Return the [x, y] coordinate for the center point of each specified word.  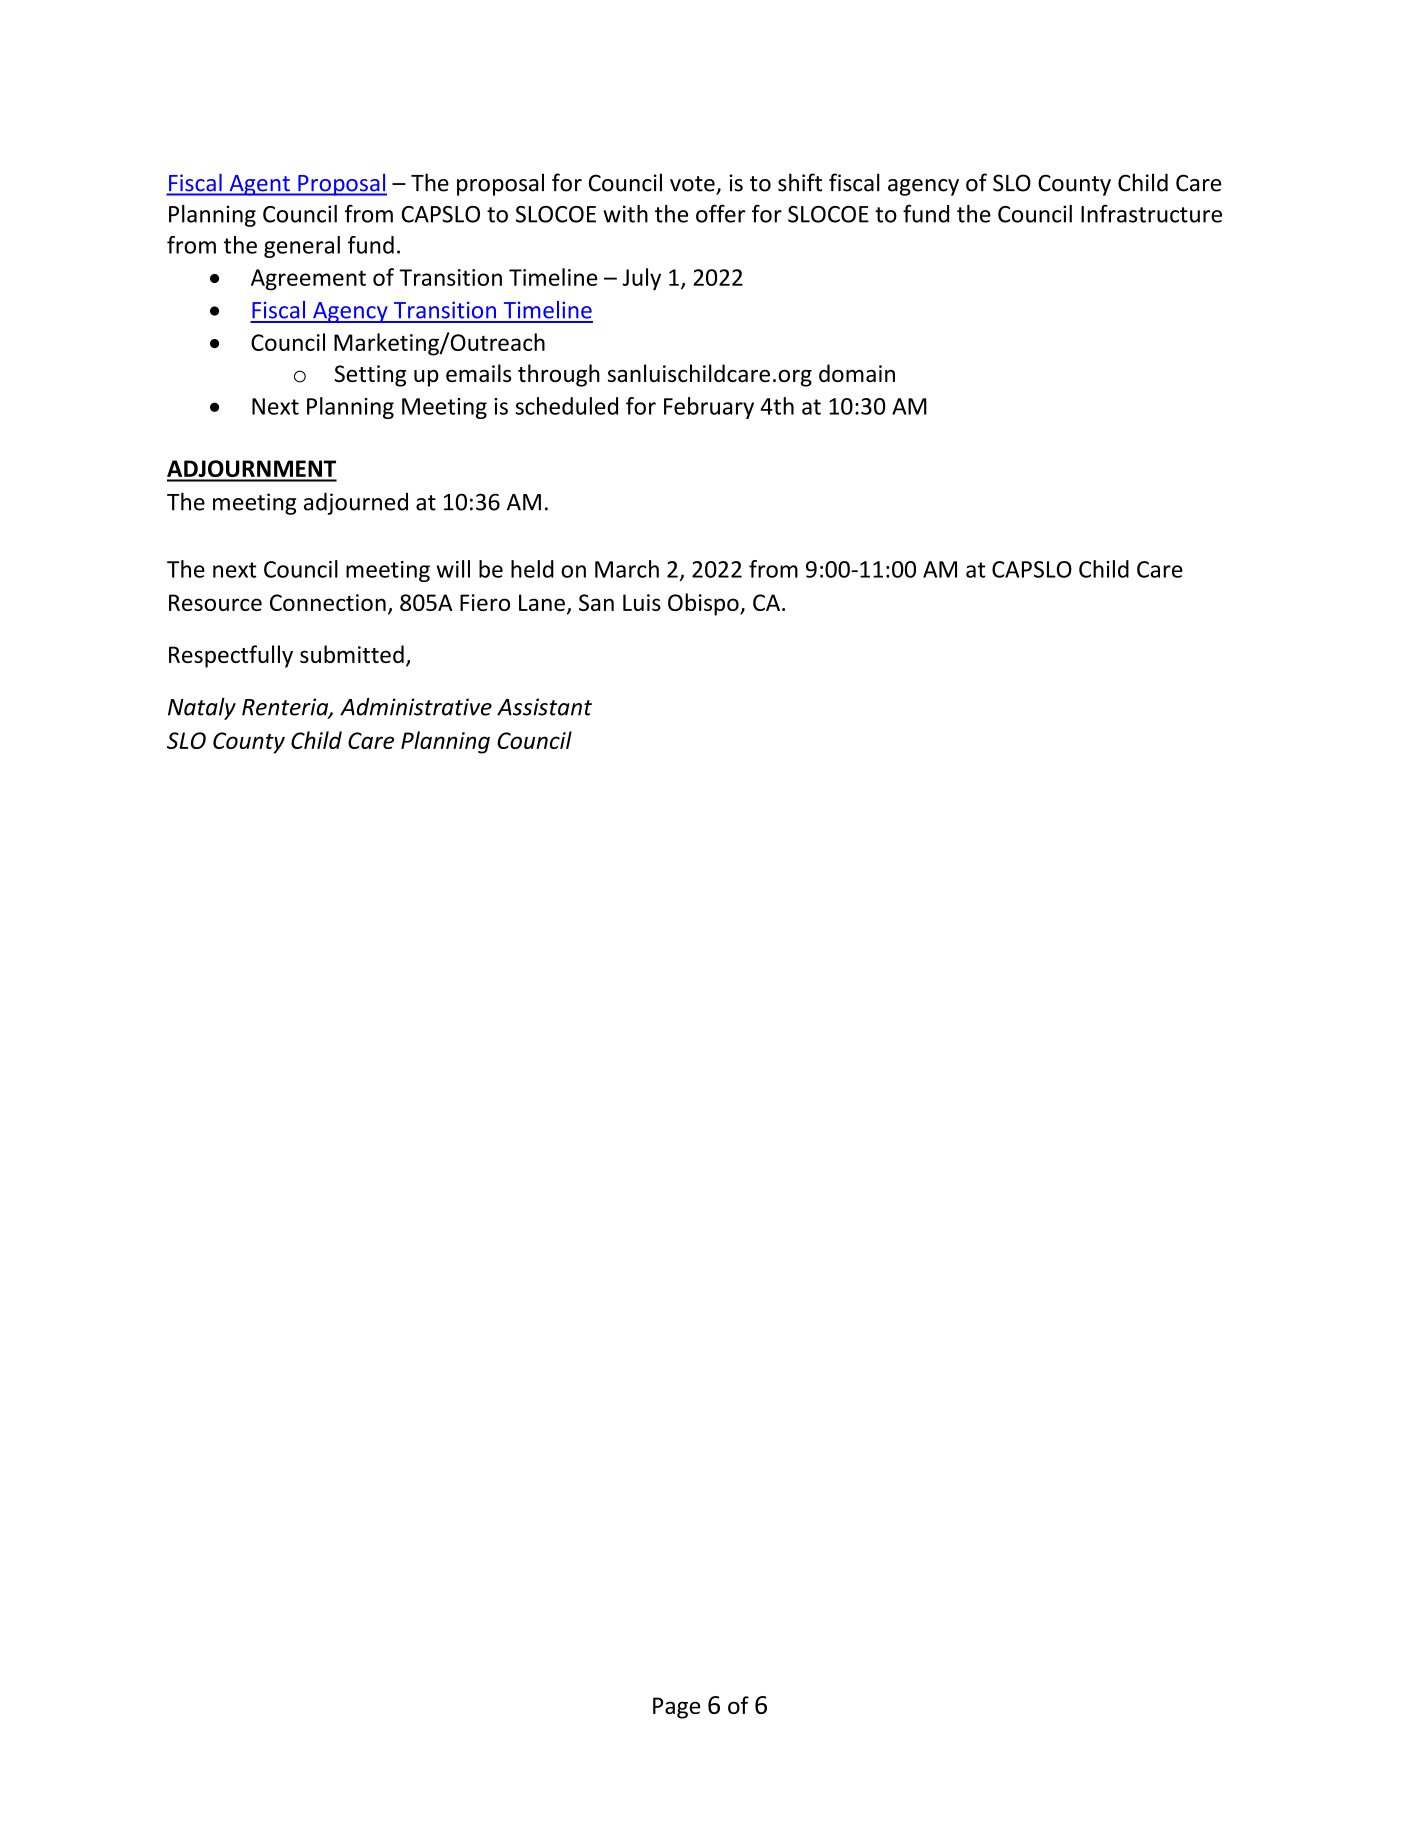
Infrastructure [1151, 213]
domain [857, 373]
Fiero [485, 602]
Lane [542, 602]
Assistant [544, 707]
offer [721, 213]
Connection [328, 602]
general [302, 247]
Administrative [416, 707]
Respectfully [231, 656]
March [627, 569]
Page [676, 1708]
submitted [352, 654]
